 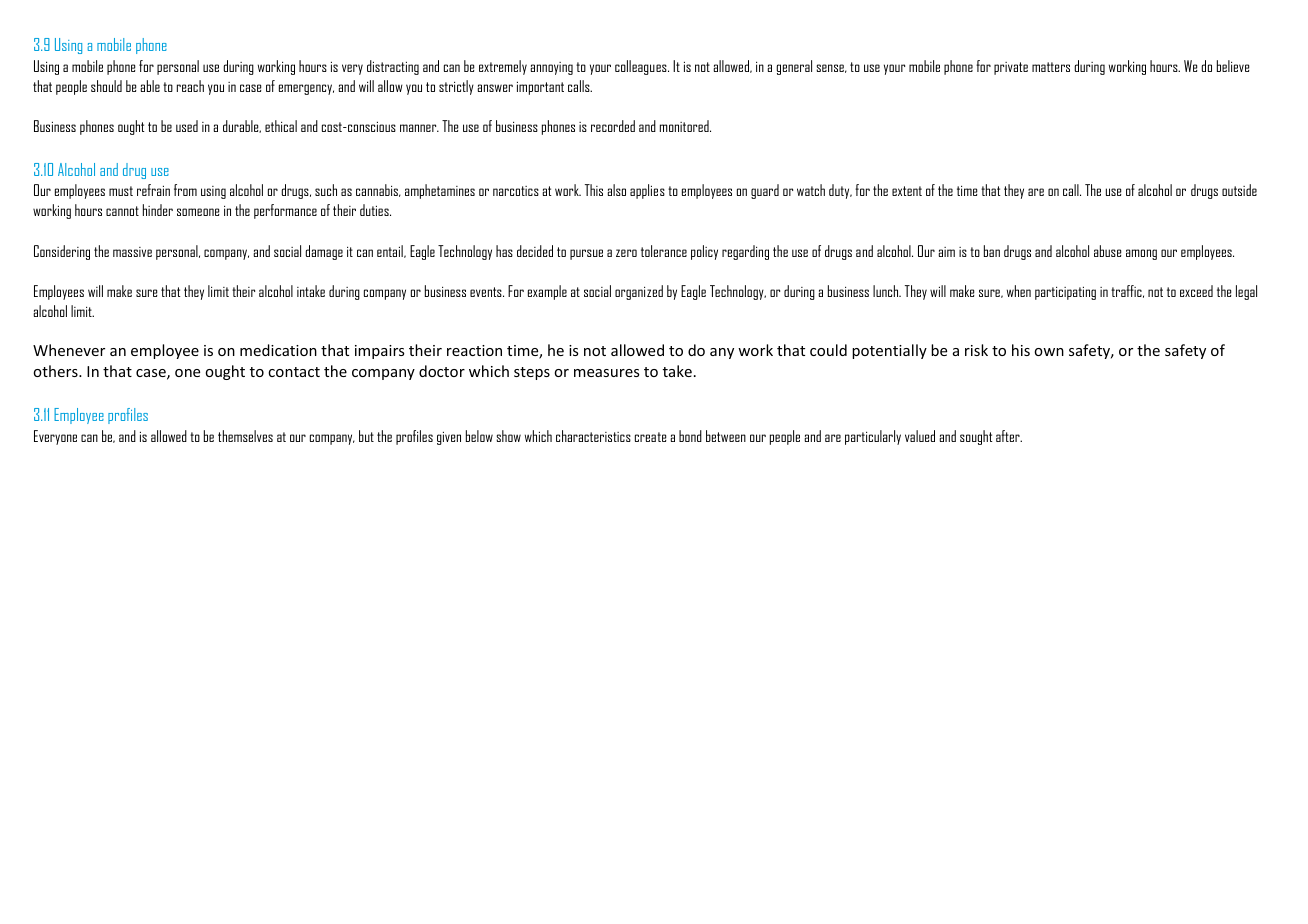 I want to click on reach, so click(x=190, y=86).
